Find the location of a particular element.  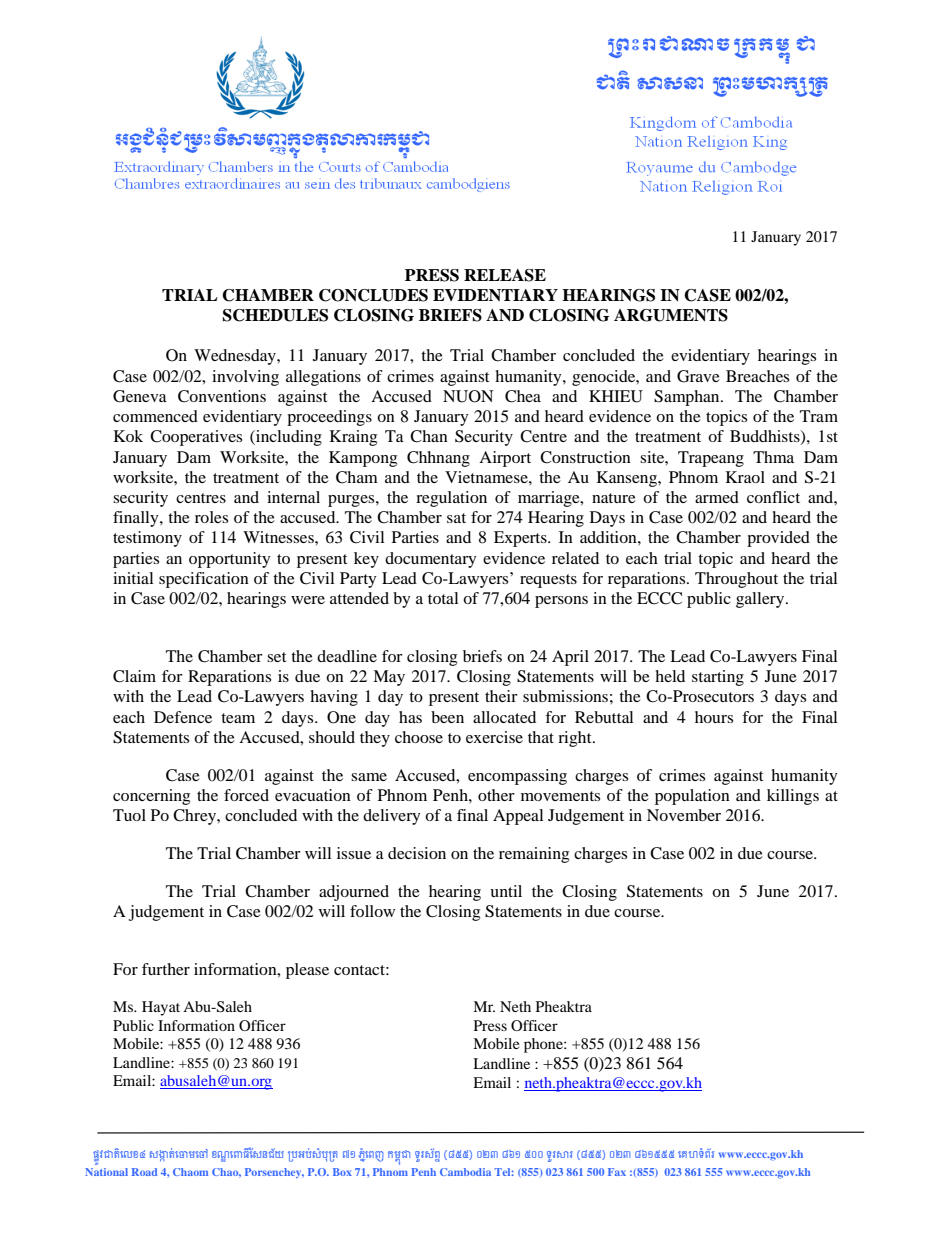

RELEASE is located at coordinates (505, 275).
